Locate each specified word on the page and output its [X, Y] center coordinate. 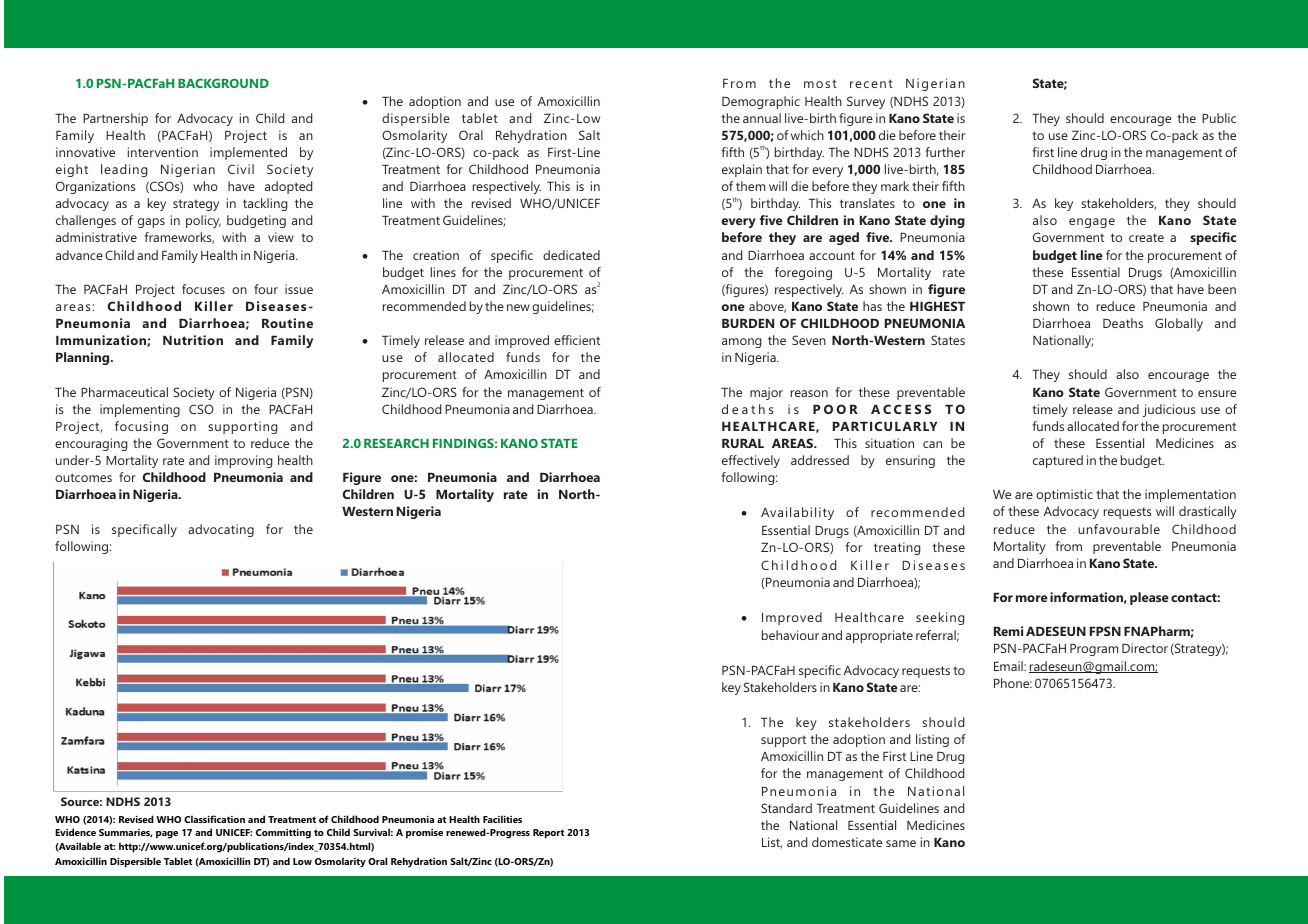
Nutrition [193, 340]
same [901, 843]
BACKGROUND [223, 83]
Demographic [761, 102]
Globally [1179, 324]
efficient [577, 340]
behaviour [790, 635]
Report [548, 834]
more [1032, 598]
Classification [214, 819]
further [945, 152]
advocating [221, 530]
